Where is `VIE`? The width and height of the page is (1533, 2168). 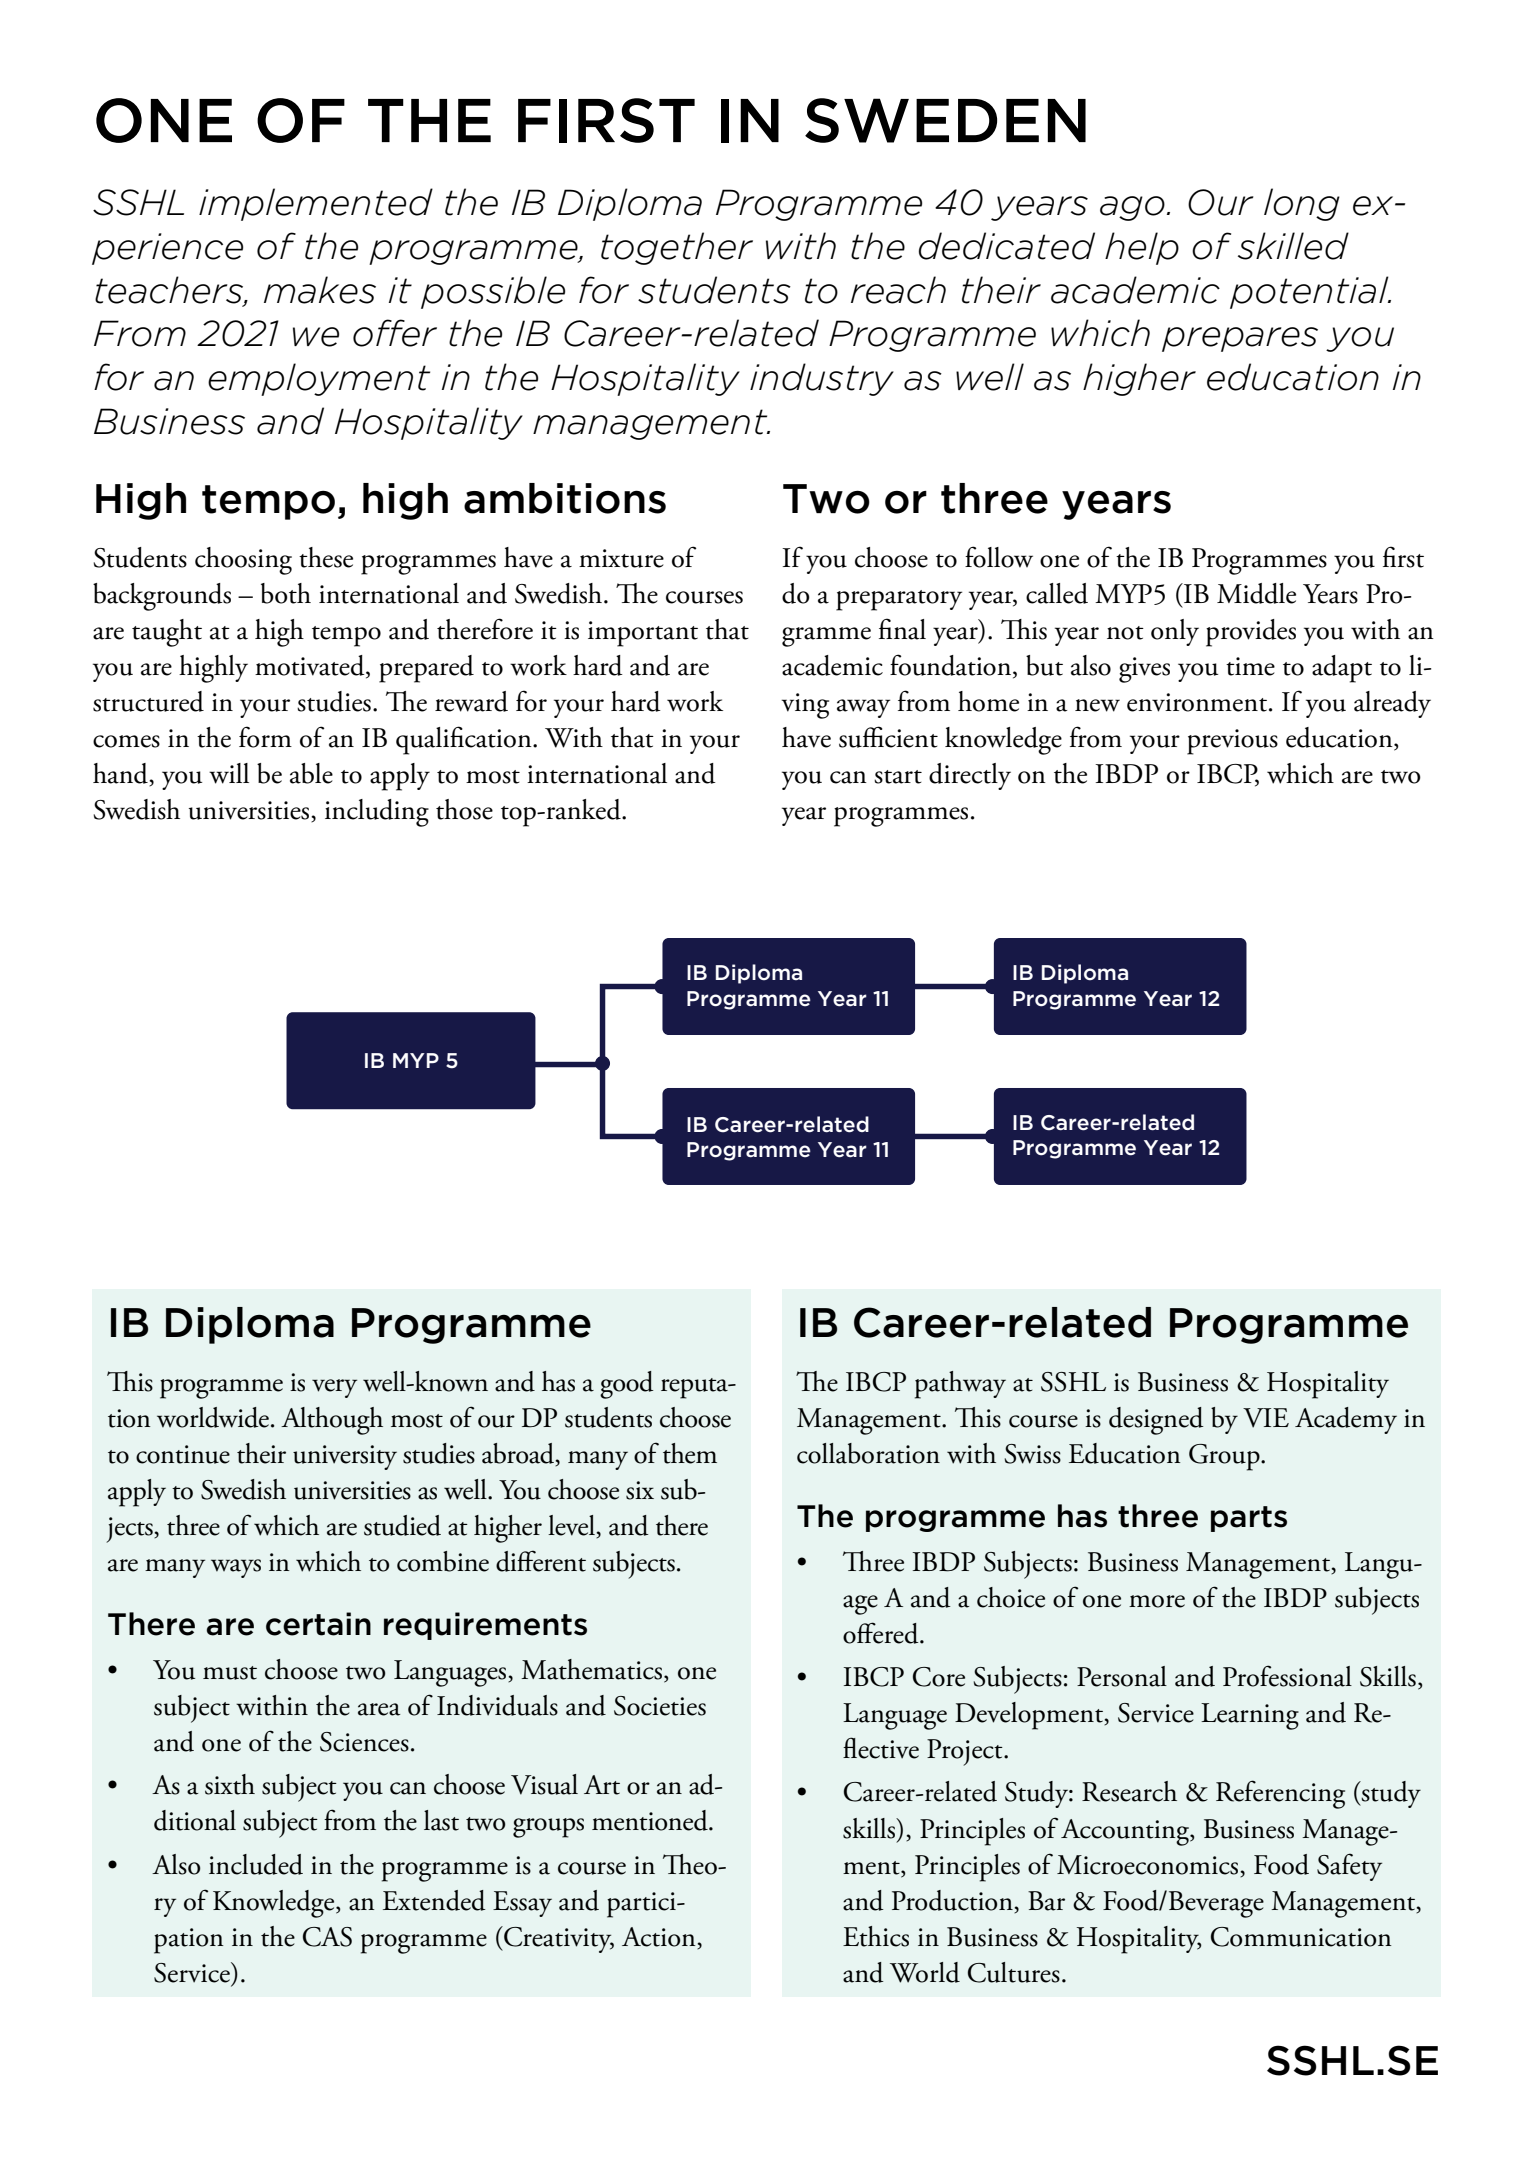 VIE is located at coordinates (1266, 1418).
